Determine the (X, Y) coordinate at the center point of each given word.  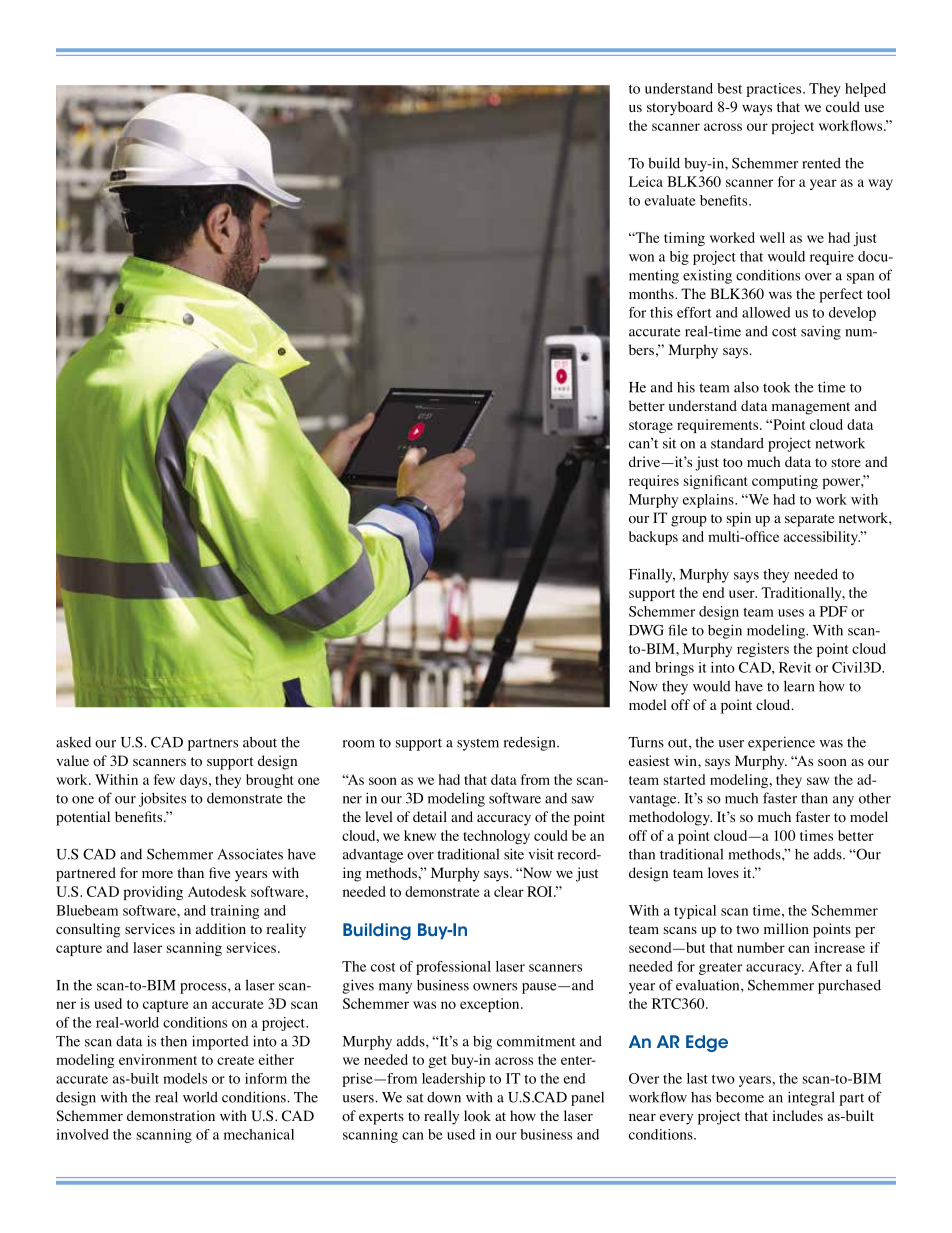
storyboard (680, 108)
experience (781, 743)
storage (651, 427)
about (260, 742)
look (477, 1116)
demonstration (171, 1116)
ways (757, 110)
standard (737, 443)
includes (798, 1115)
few (164, 779)
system (478, 744)
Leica (646, 181)
